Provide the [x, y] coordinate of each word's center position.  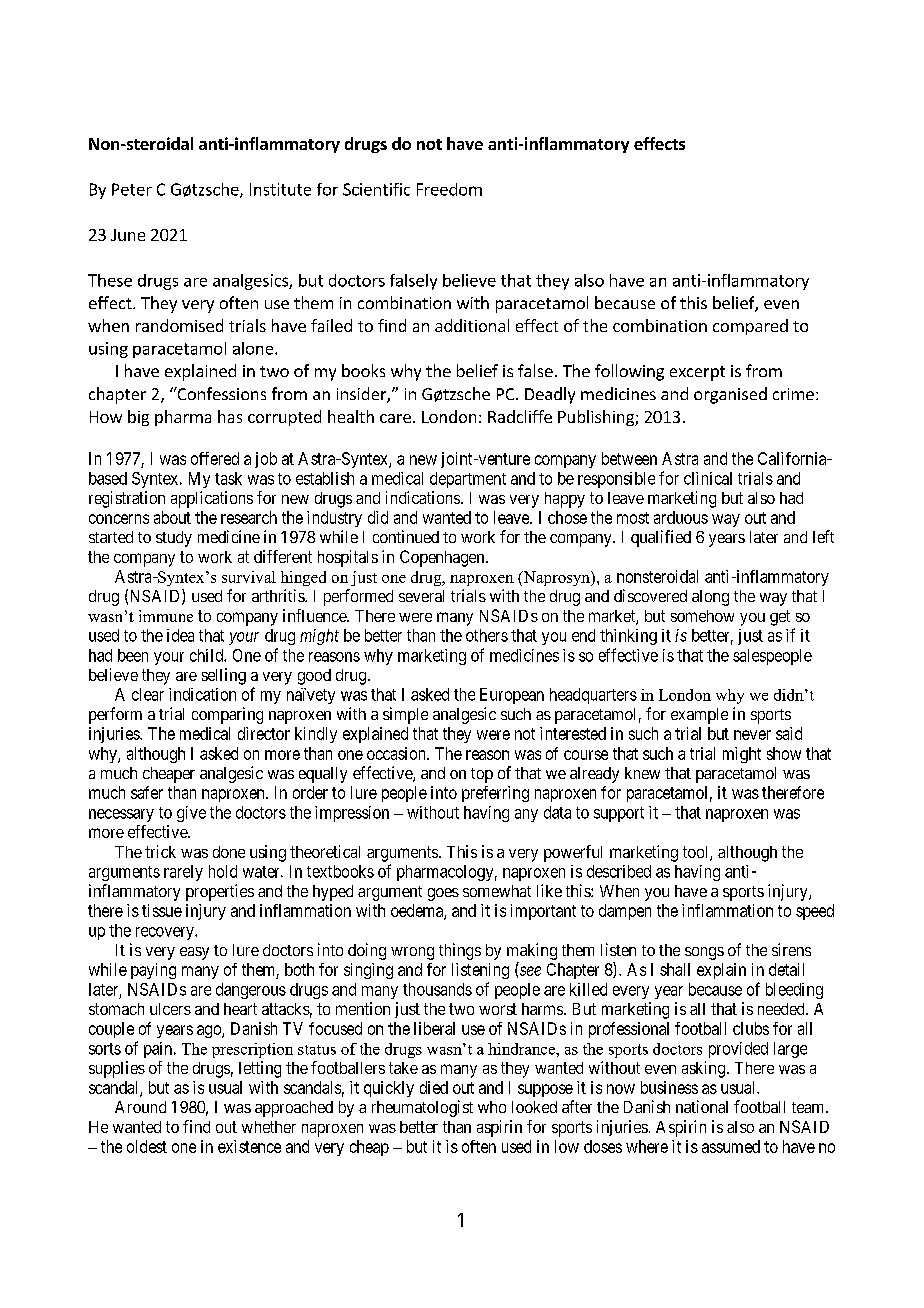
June [128, 235]
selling [224, 676]
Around [140, 1107]
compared [750, 327]
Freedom [449, 189]
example [699, 716]
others [487, 635]
